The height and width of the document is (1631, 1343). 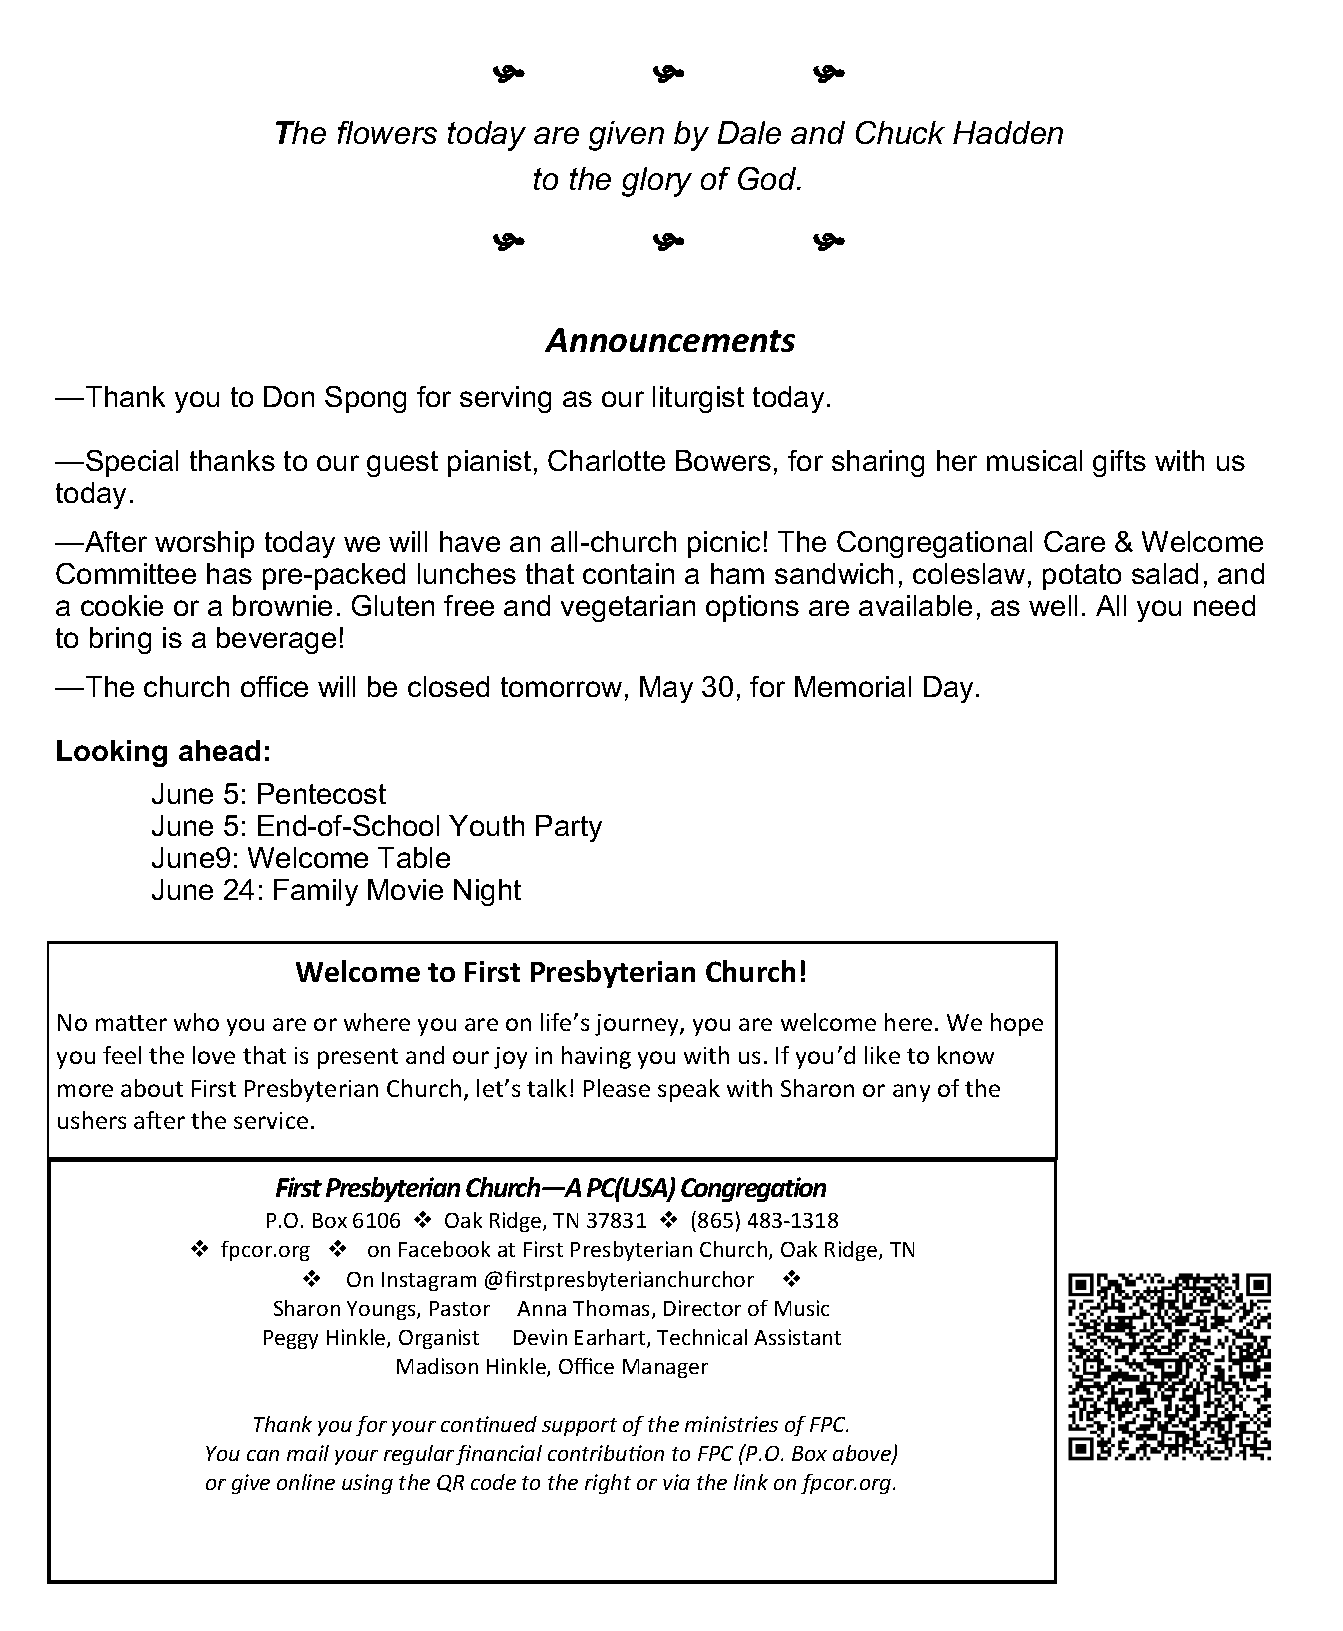 What do you see at coordinates (219, 750) in the document?
I see `ahead` at bounding box center [219, 750].
